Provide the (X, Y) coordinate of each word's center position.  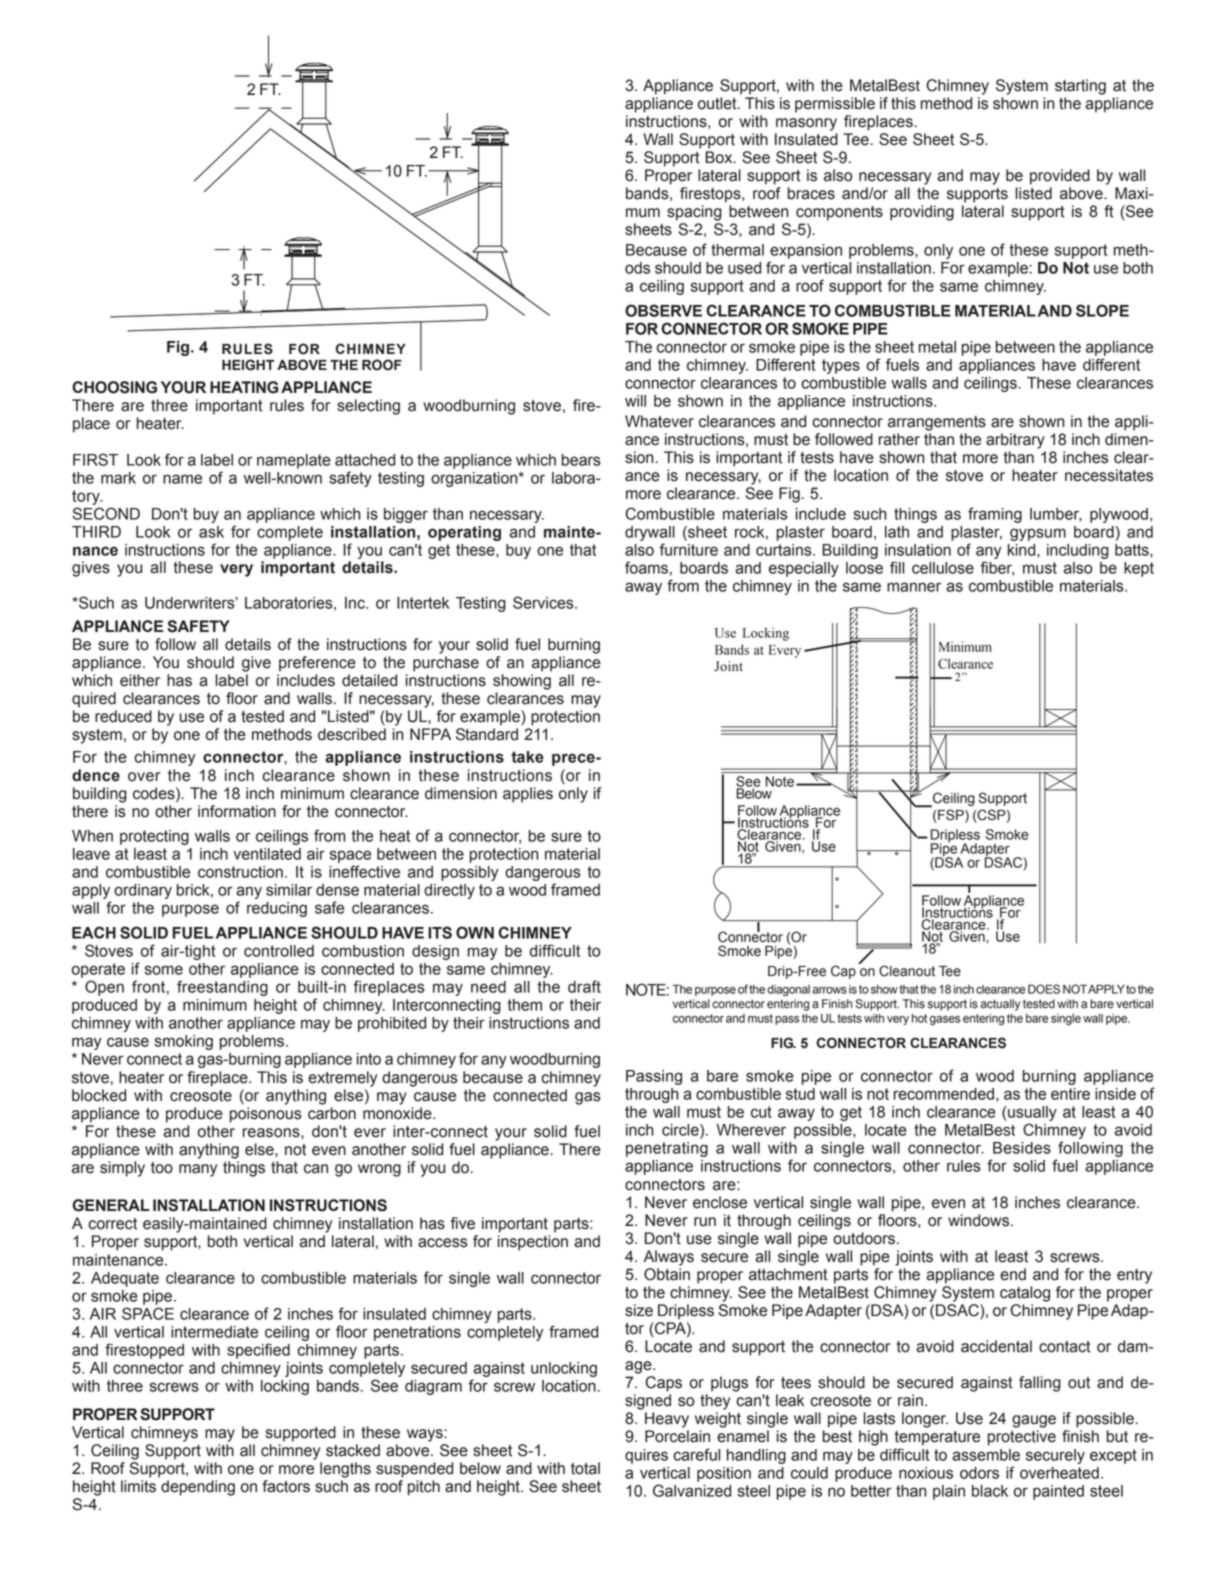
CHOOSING (114, 387)
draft (584, 986)
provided (1060, 177)
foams (646, 567)
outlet (718, 103)
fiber (997, 568)
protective (1022, 1438)
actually (1000, 1005)
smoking (183, 1042)
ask (211, 532)
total (585, 1468)
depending (198, 1488)
